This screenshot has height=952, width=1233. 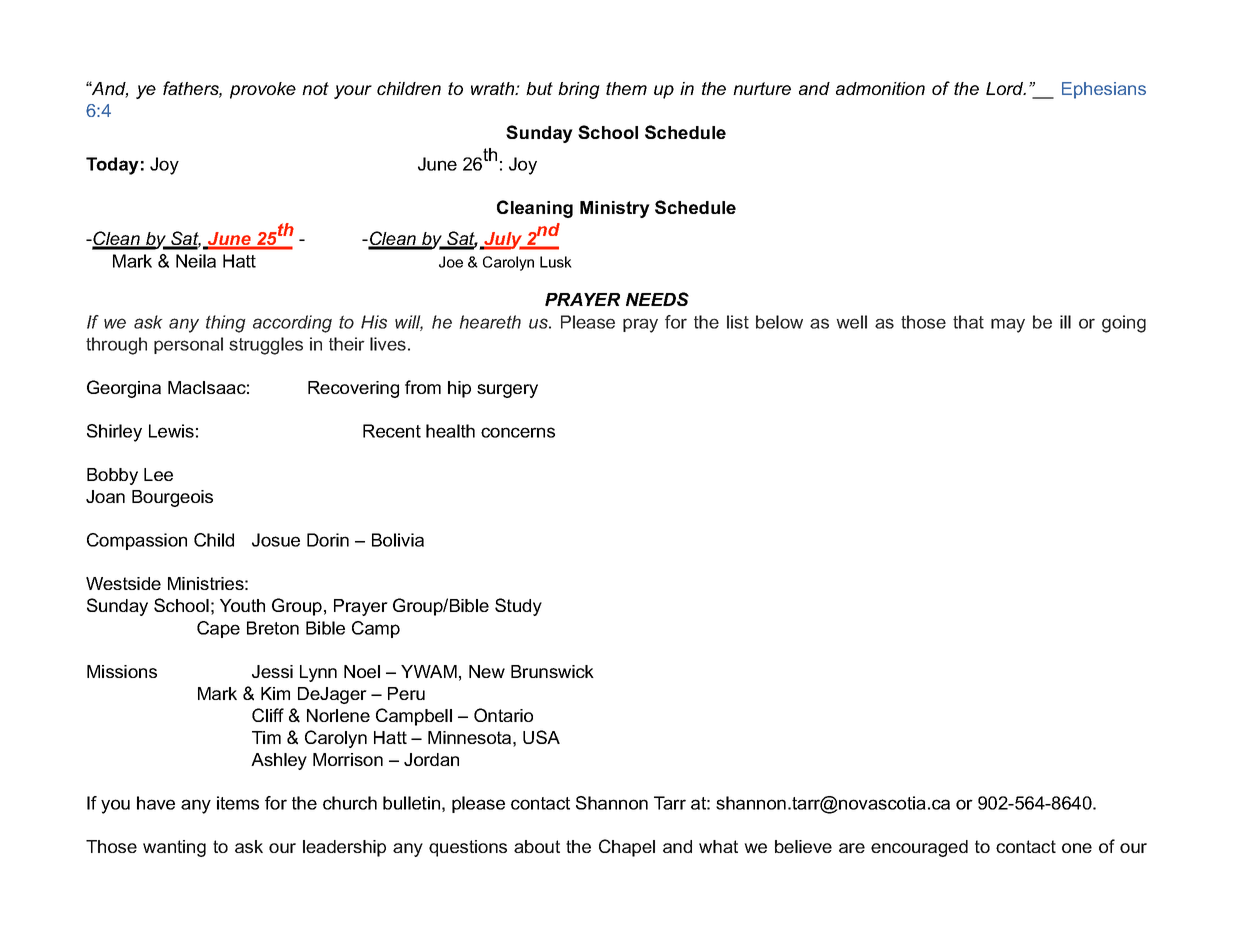 What do you see at coordinates (238, 803) in the screenshot?
I see `items` at bounding box center [238, 803].
